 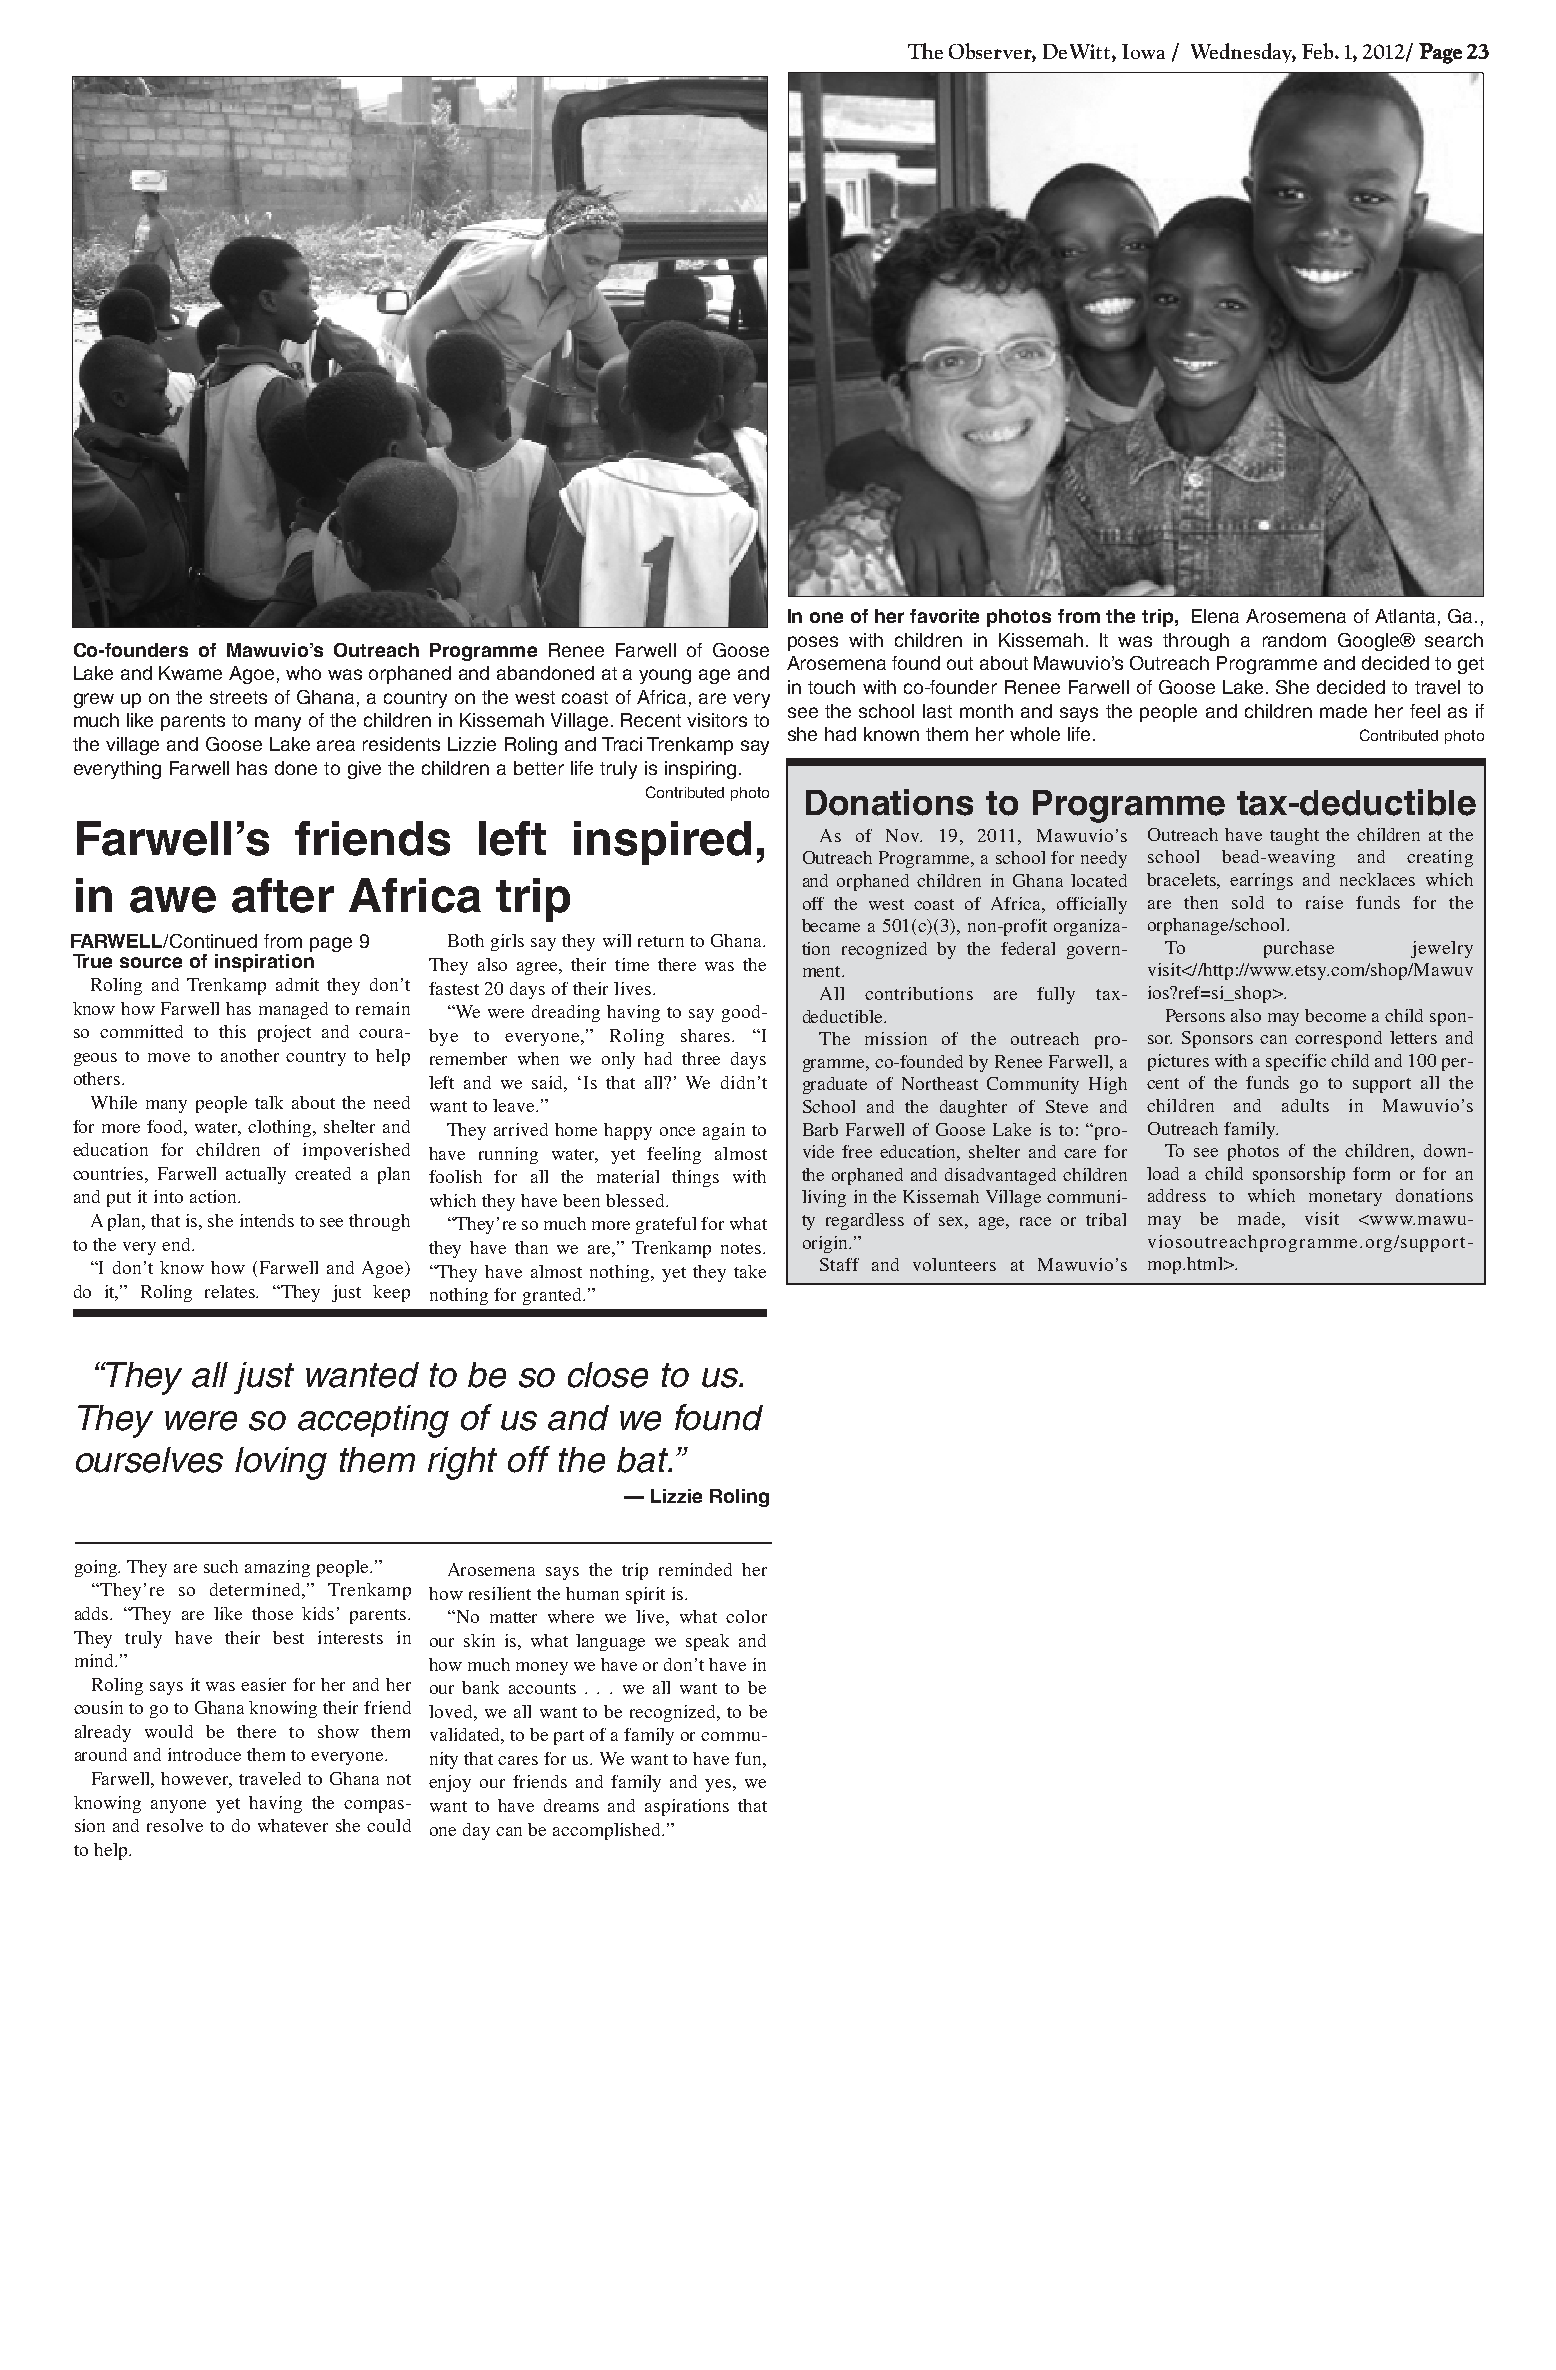 I want to click on Elena, so click(x=1215, y=616).
